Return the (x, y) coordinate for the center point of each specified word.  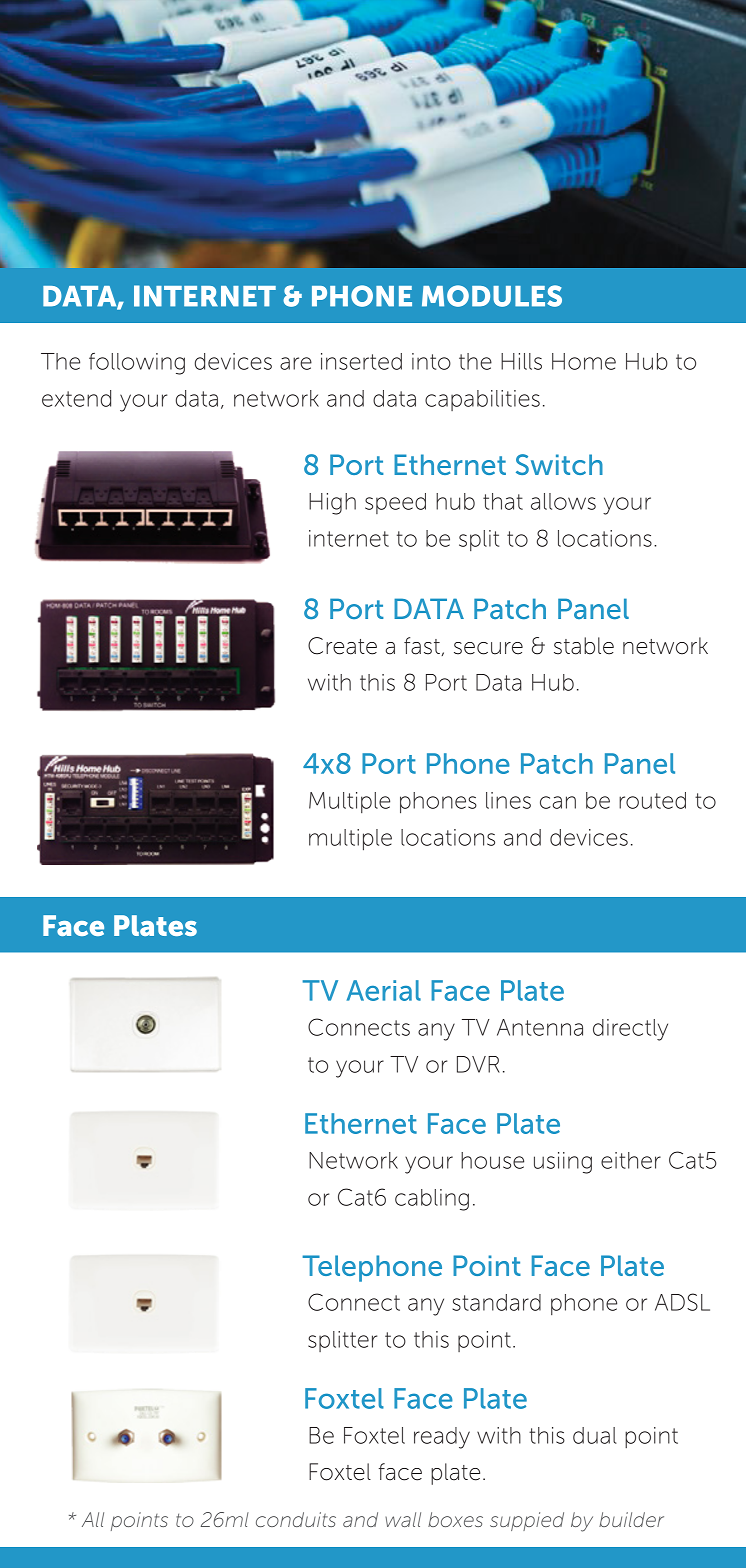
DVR (478, 1064)
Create (342, 646)
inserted (361, 361)
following (137, 364)
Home (584, 361)
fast (422, 646)
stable (584, 646)
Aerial (384, 990)
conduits (296, 1519)
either (631, 1160)
